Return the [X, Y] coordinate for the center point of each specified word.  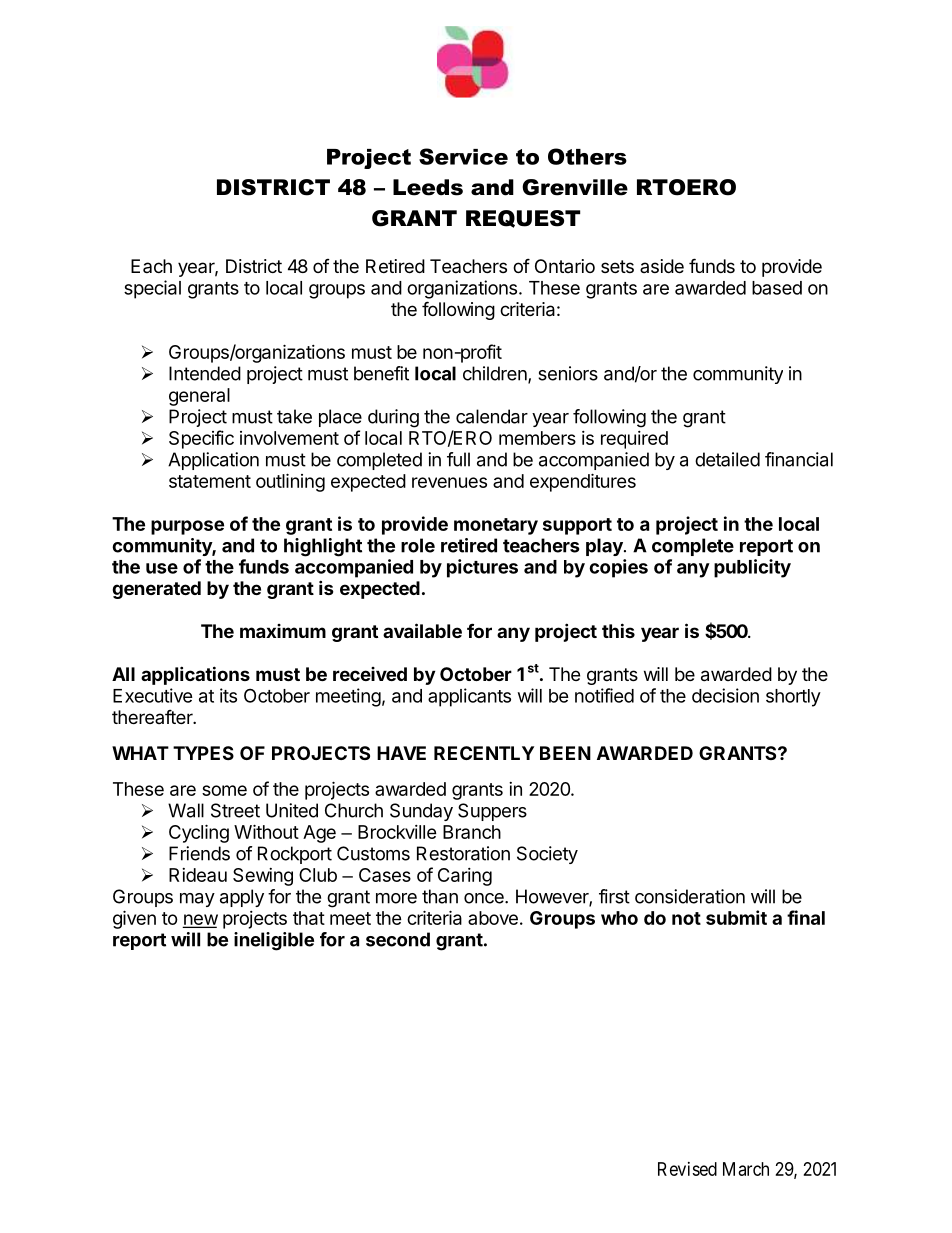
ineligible [274, 941]
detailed [727, 459]
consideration [690, 896]
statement [210, 481]
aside [662, 266]
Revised [687, 1169]
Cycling [199, 833]
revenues [449, 482]
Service [463, 156]
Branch [472, 832]
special [152, 289]
